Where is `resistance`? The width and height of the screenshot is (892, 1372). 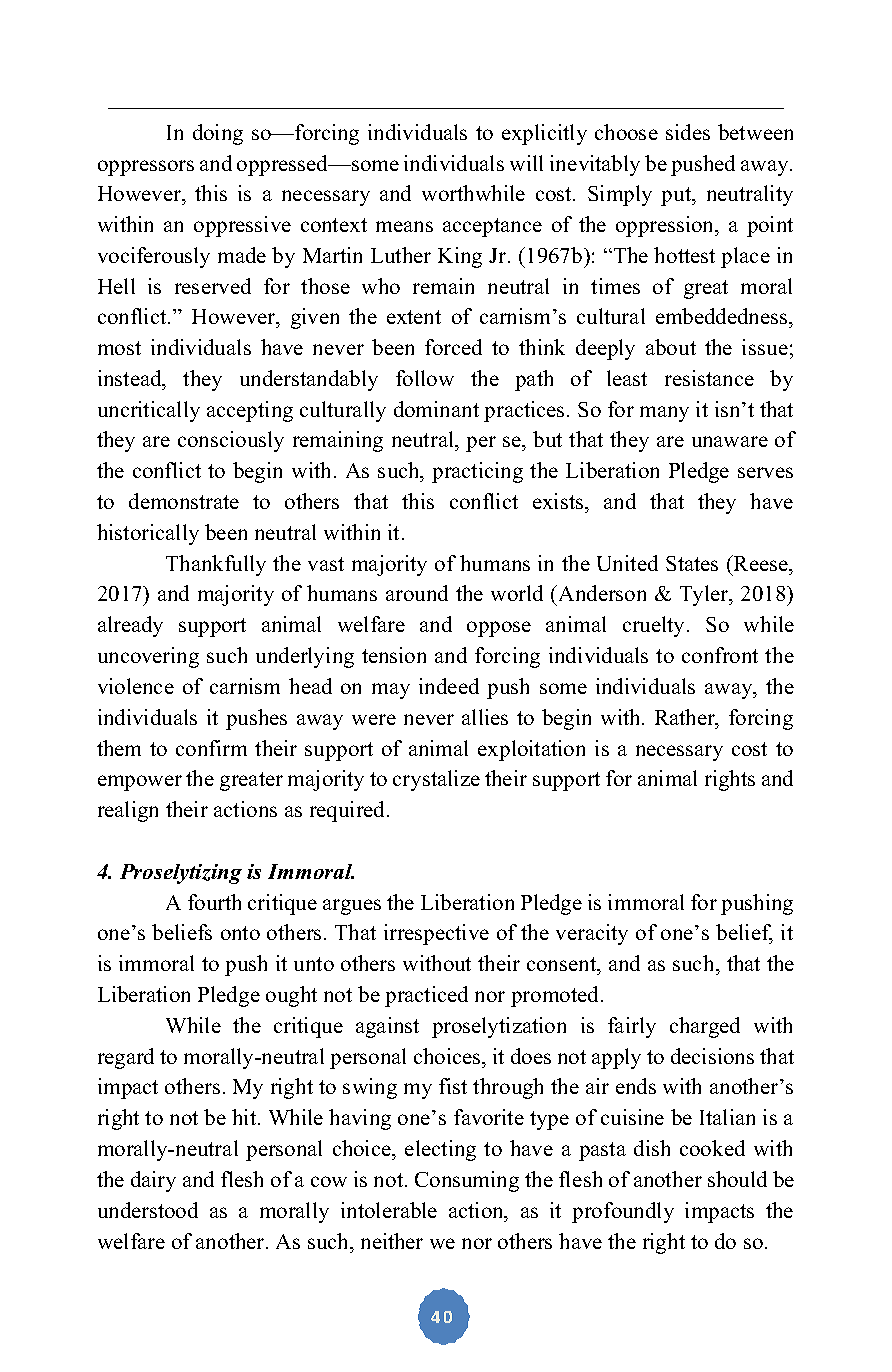 resistance is located at coordinates (709, 378).
